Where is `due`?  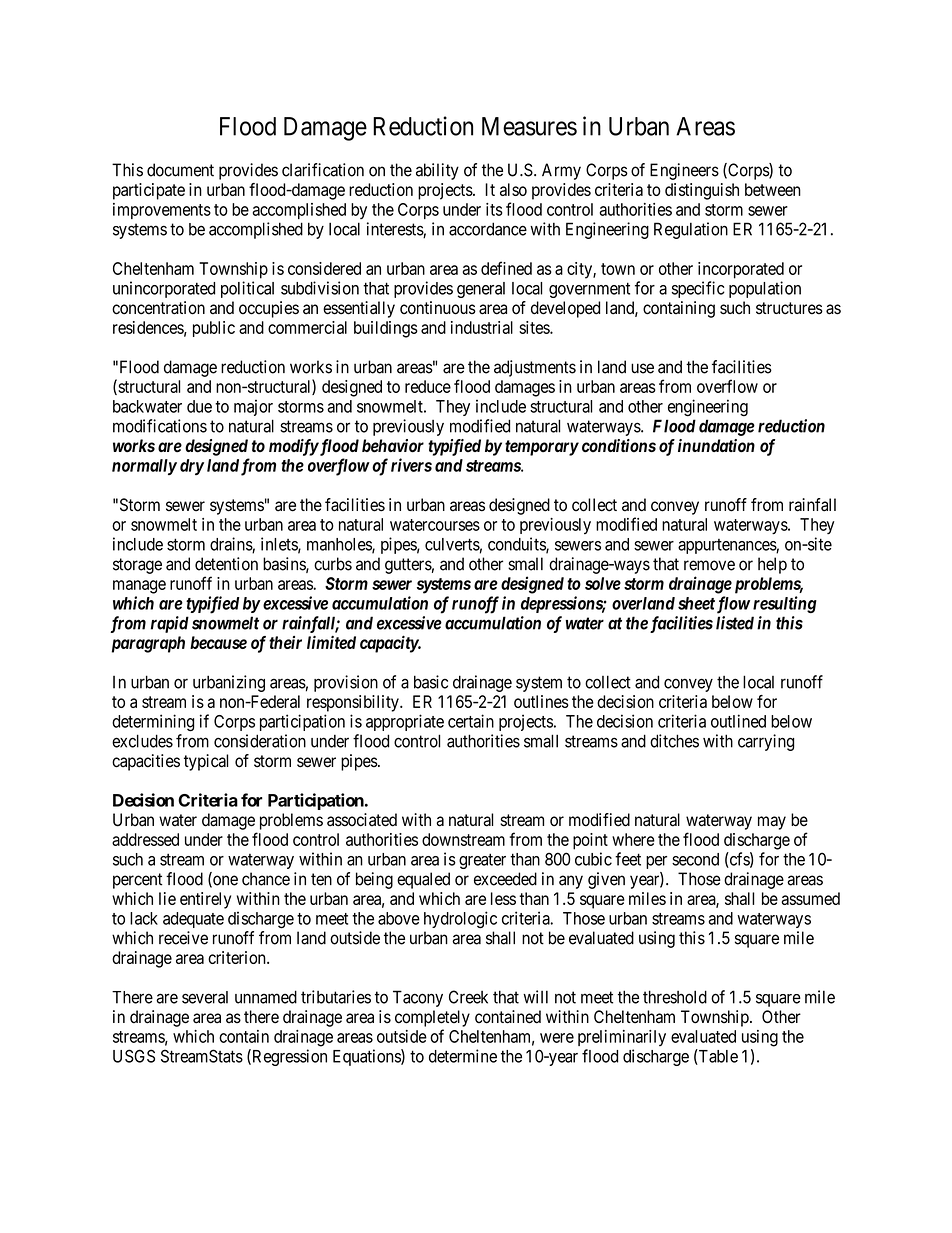
due is located at coordinates (199, 406).
